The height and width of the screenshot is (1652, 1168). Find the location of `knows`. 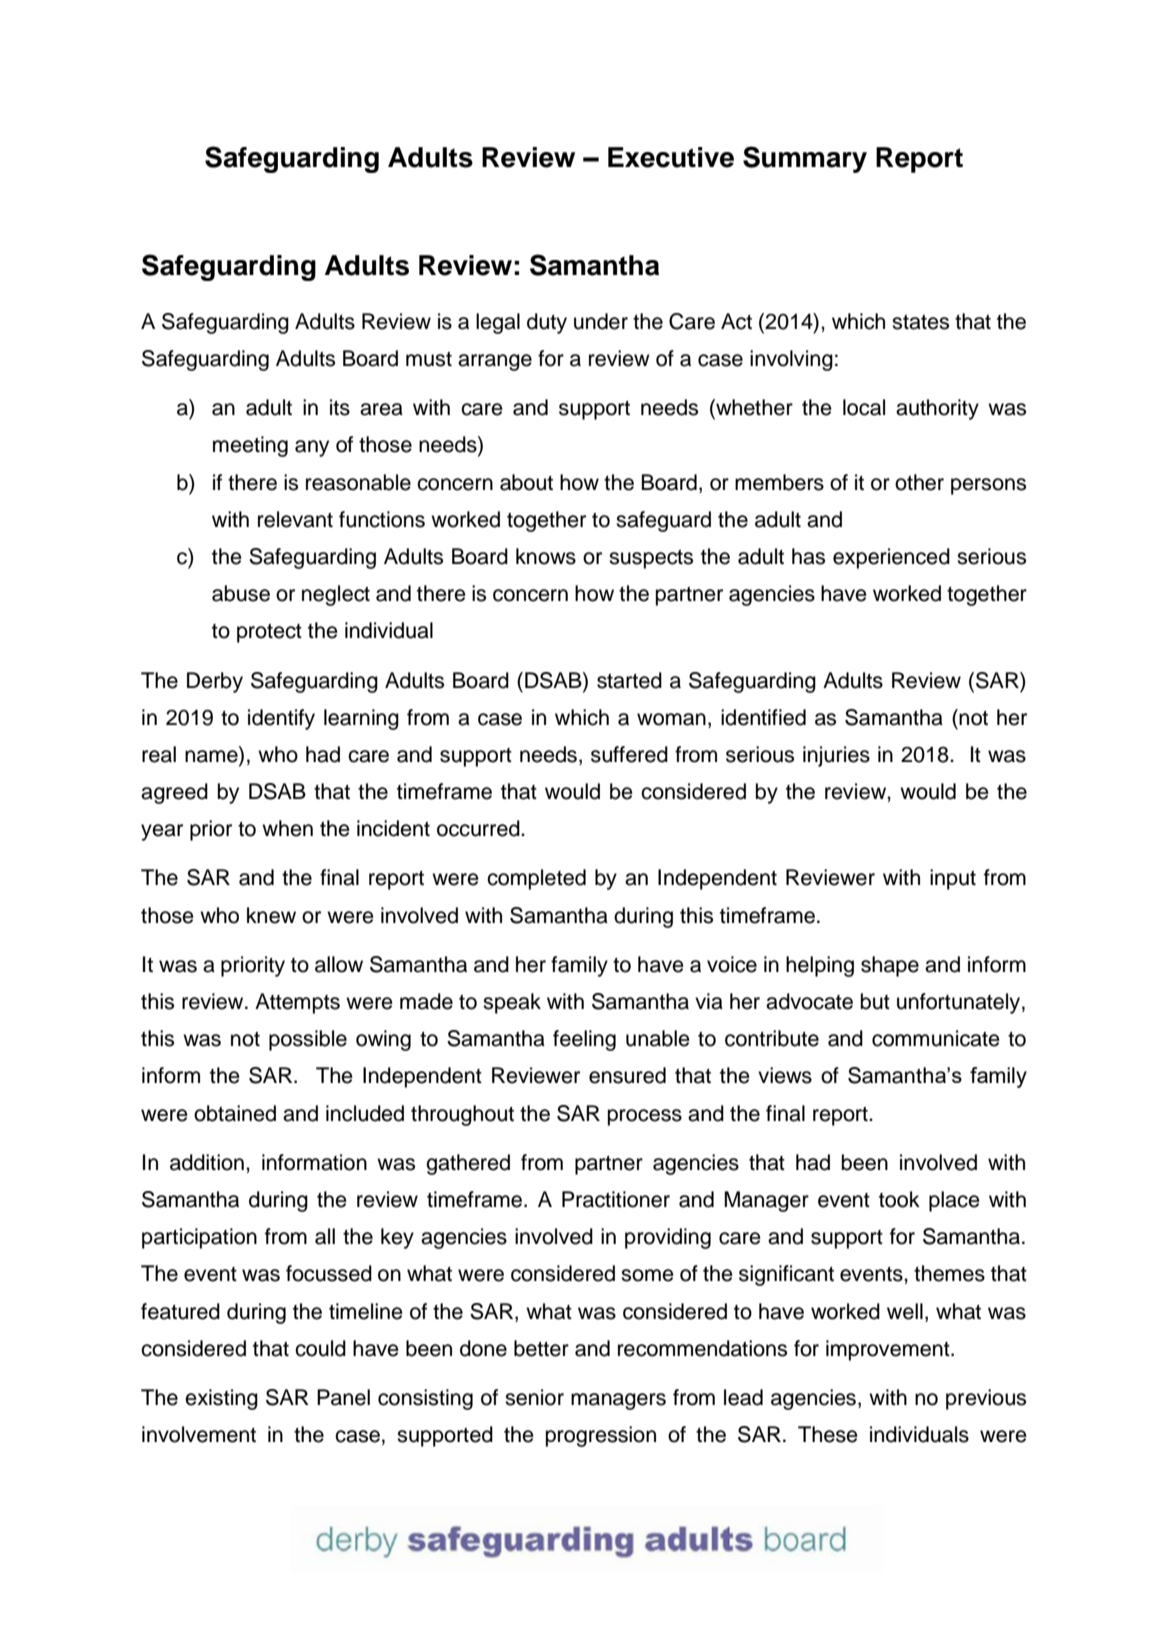

knows is located at coordinates (546, 556).
